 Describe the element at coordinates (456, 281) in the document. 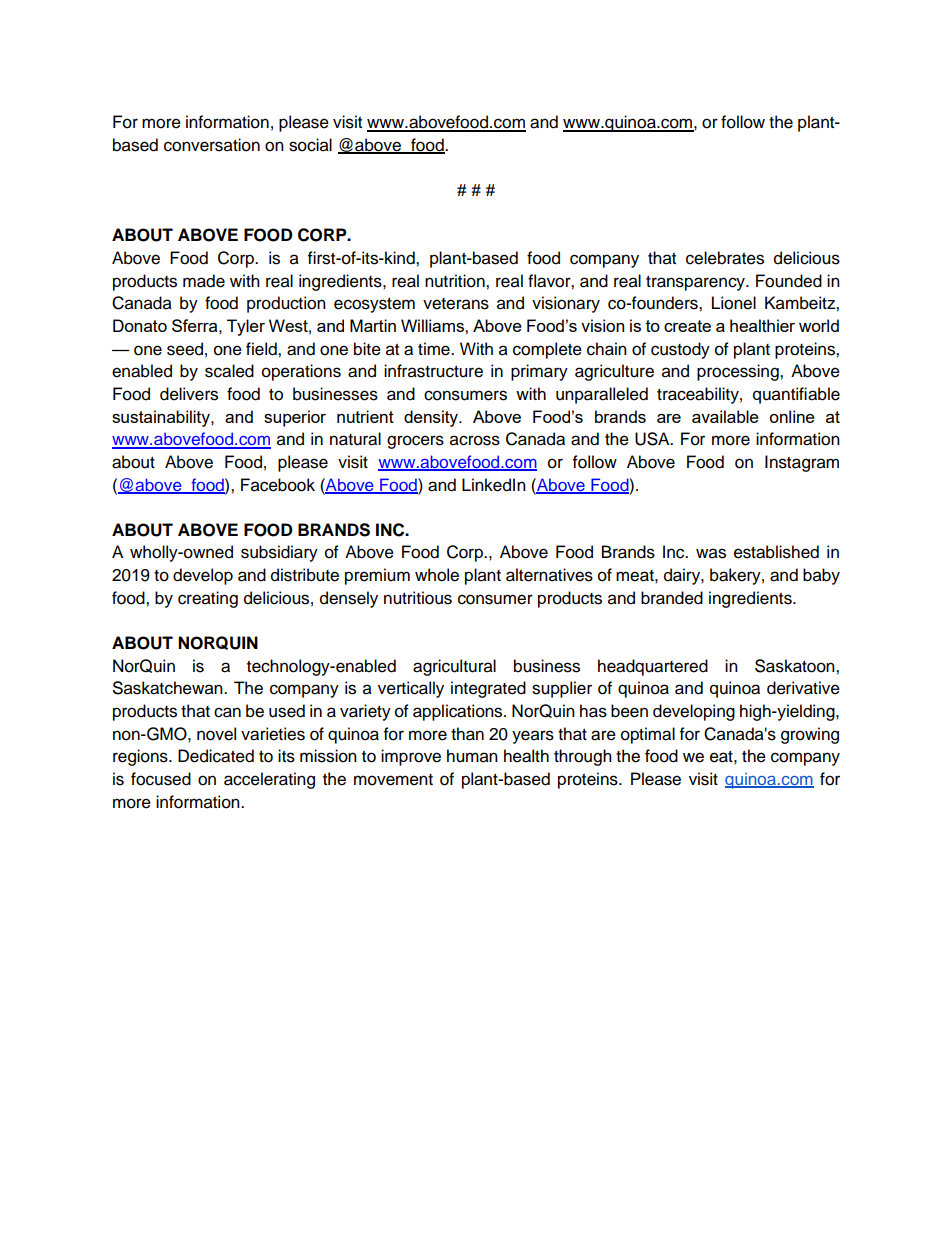

I see `nutrition` at that location.
